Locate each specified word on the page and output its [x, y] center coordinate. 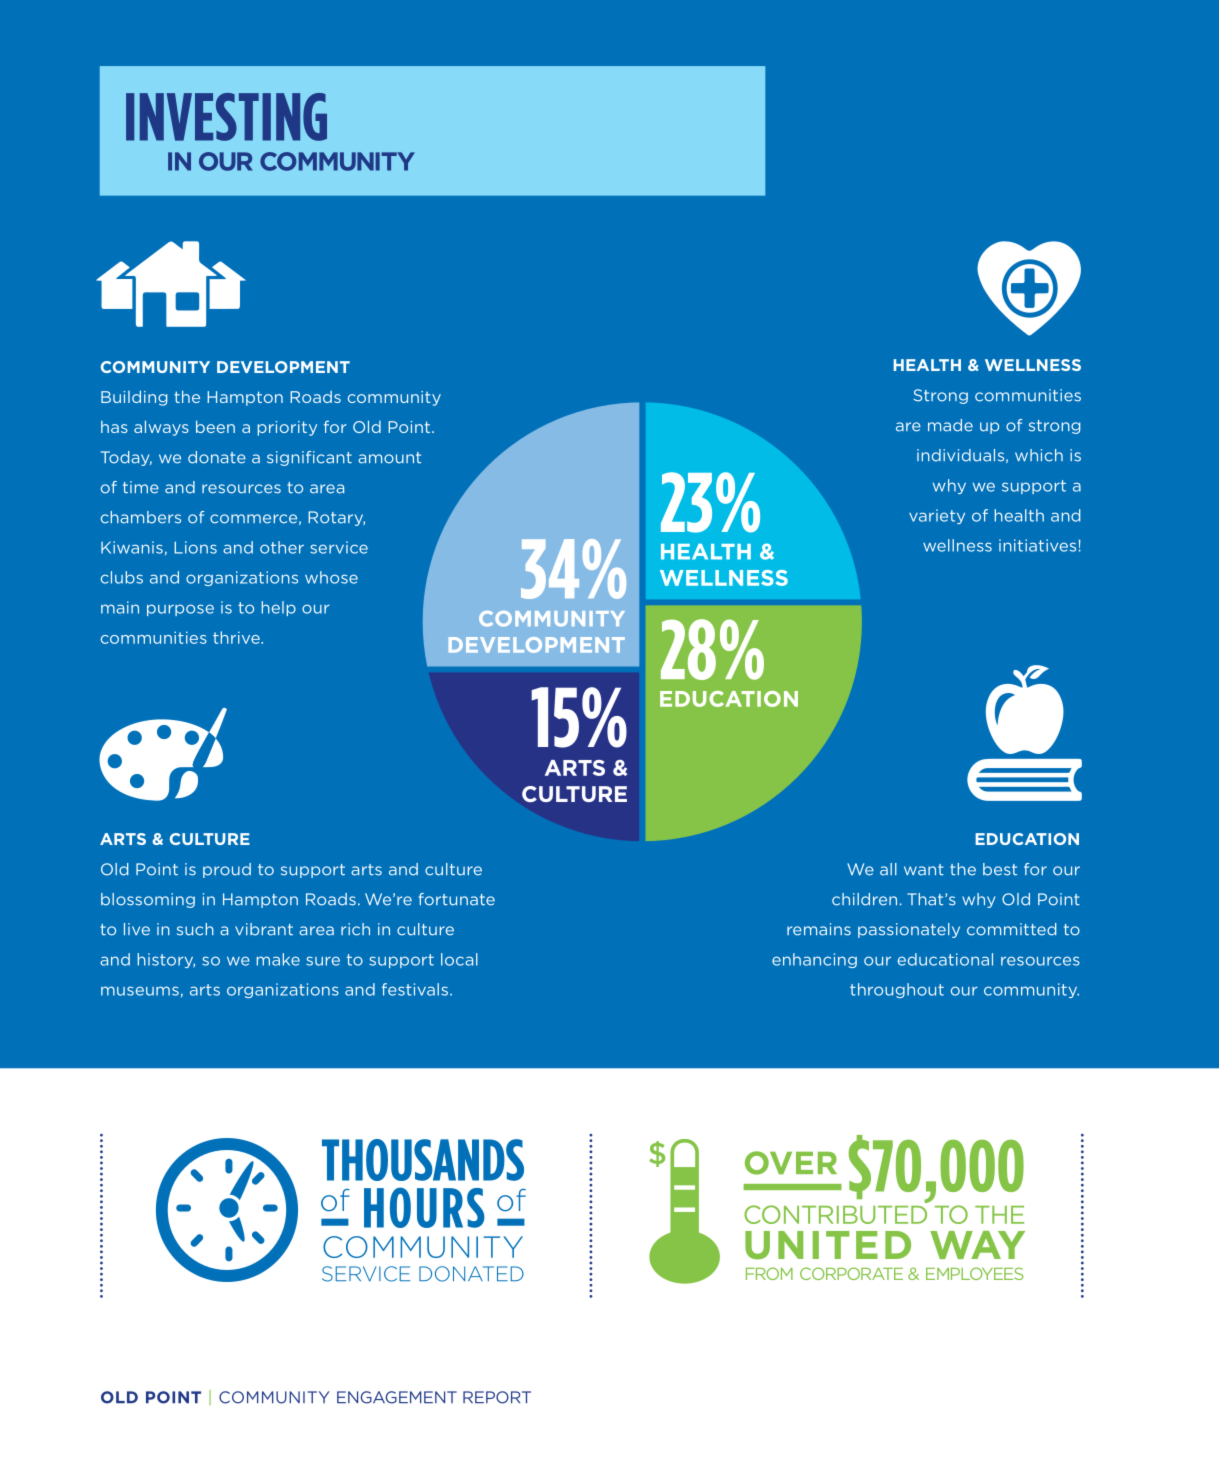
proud [227, 870]
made [950, 425]
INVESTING [226, 117]
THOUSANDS [423, 1160]
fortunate [456, 899]
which [1039, 455]
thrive [237, 637]
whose [331, 577]
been [215, 426]
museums [140, 991]
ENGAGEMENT [397, 1397]
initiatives [1037, 545]
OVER [791, 1163]
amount [389, 458]
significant [309, 458]
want [924, 870]
